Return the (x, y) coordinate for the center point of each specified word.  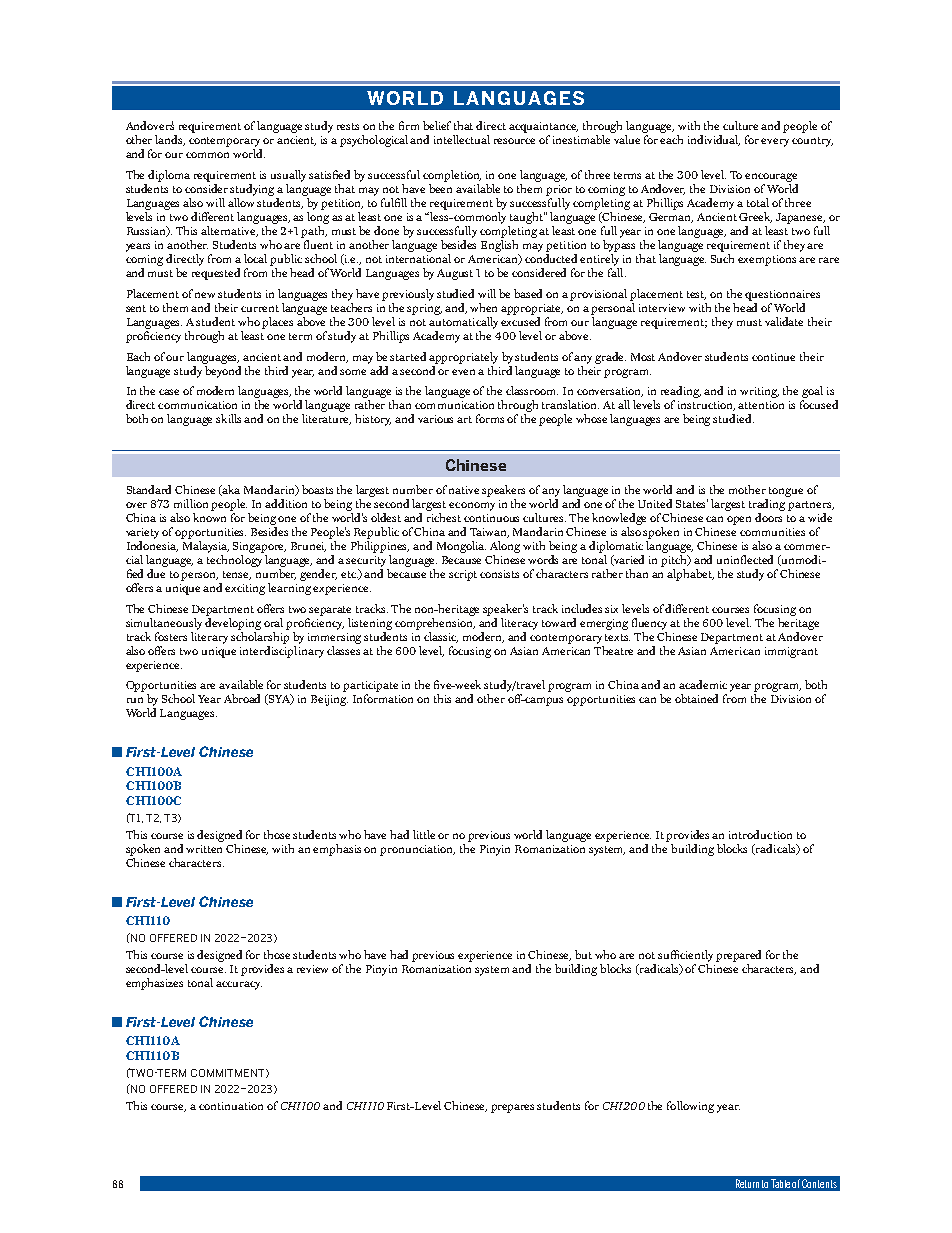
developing (233, 622)
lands (170, 140)
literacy (519, 624)
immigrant (791, 652)
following (690, 1107)
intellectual (462, 139)
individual (714, 140)
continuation (231, 1106)
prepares (512, 1108)
